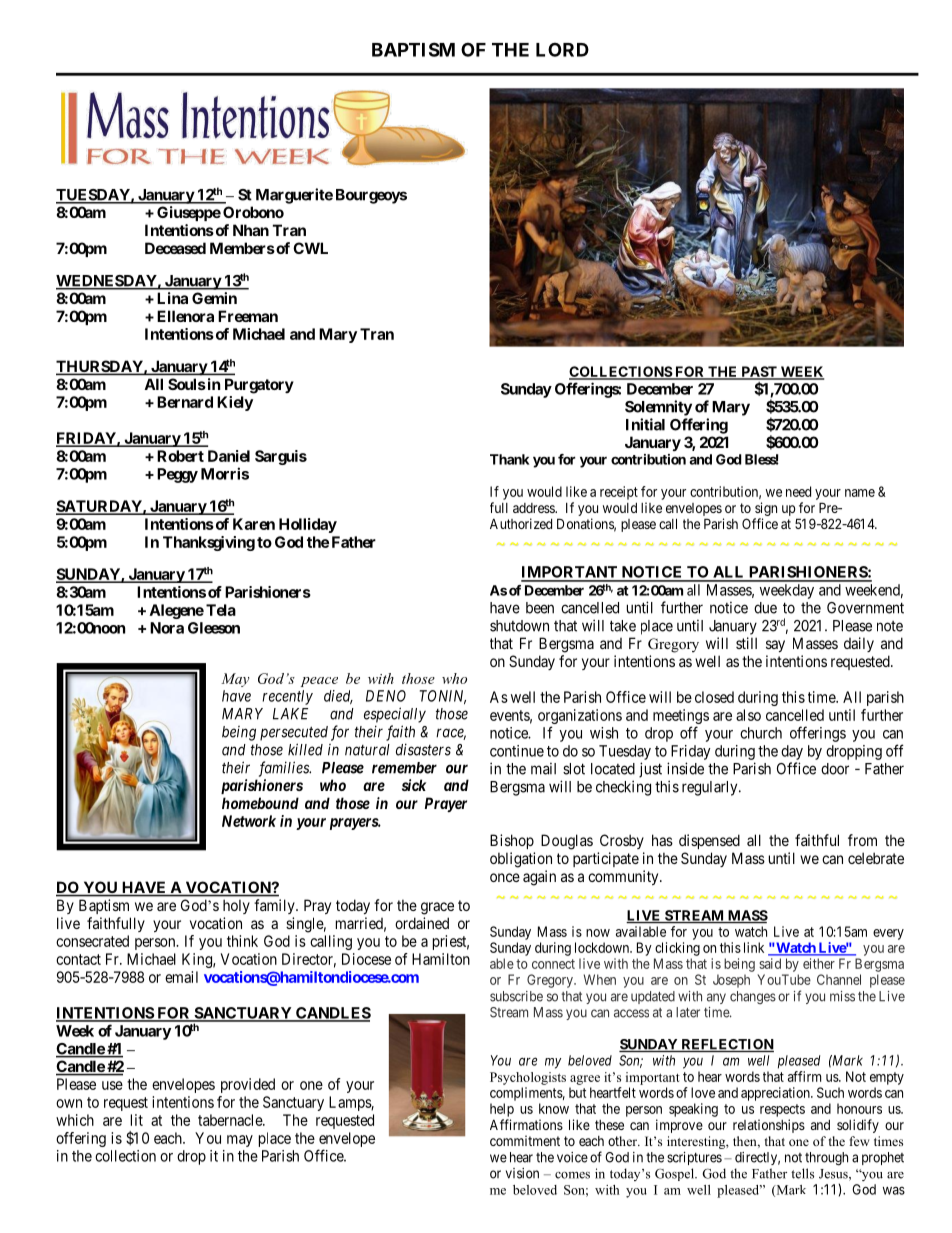 The height and width of the document is (1233, 952). What do you see at coordinates (766, 509) in the document?
I see `sign` at bounding box center [766, 509].
